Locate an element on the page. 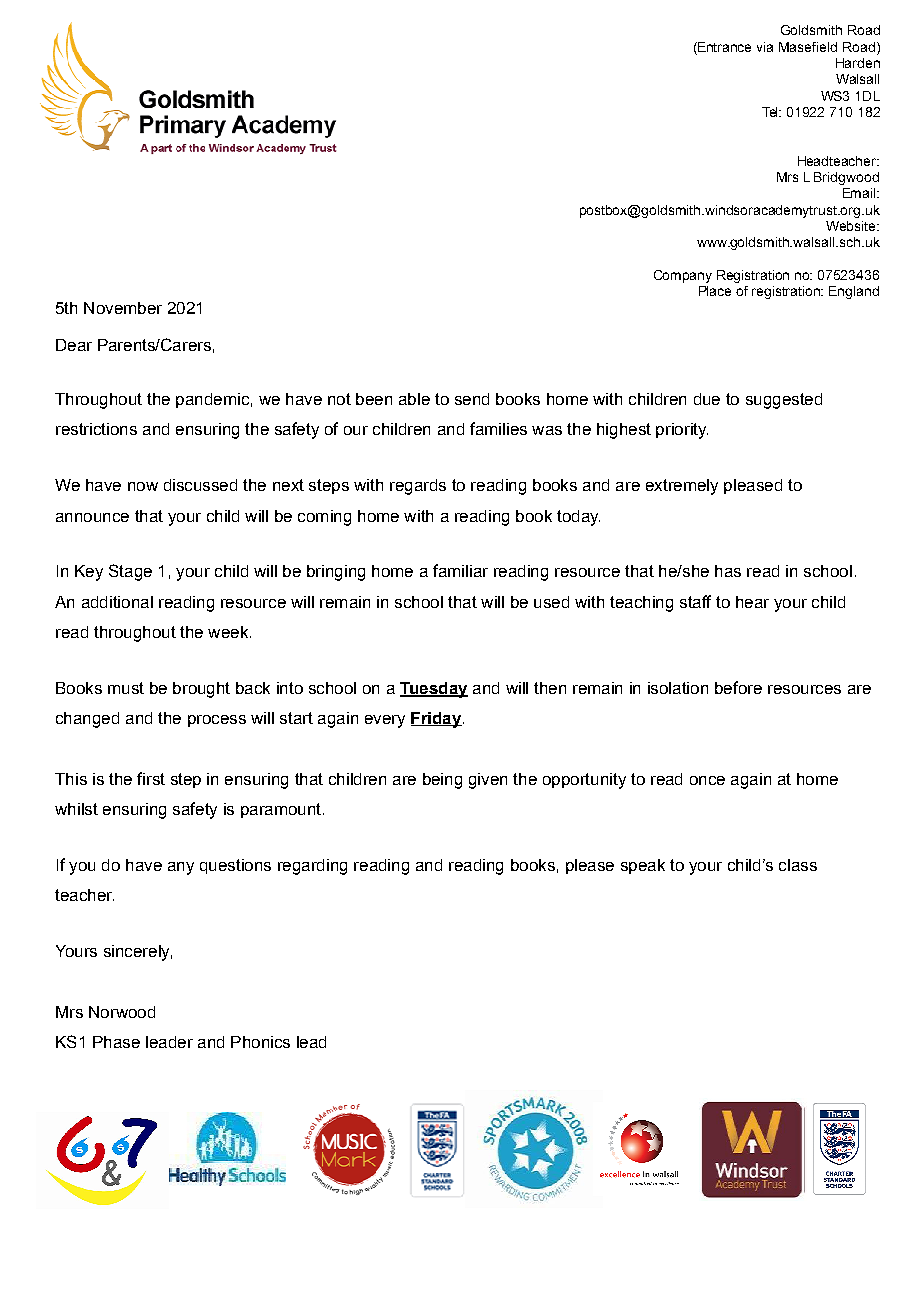 This image has width=924, height=1307. via is located at coordinates (765, 47).
